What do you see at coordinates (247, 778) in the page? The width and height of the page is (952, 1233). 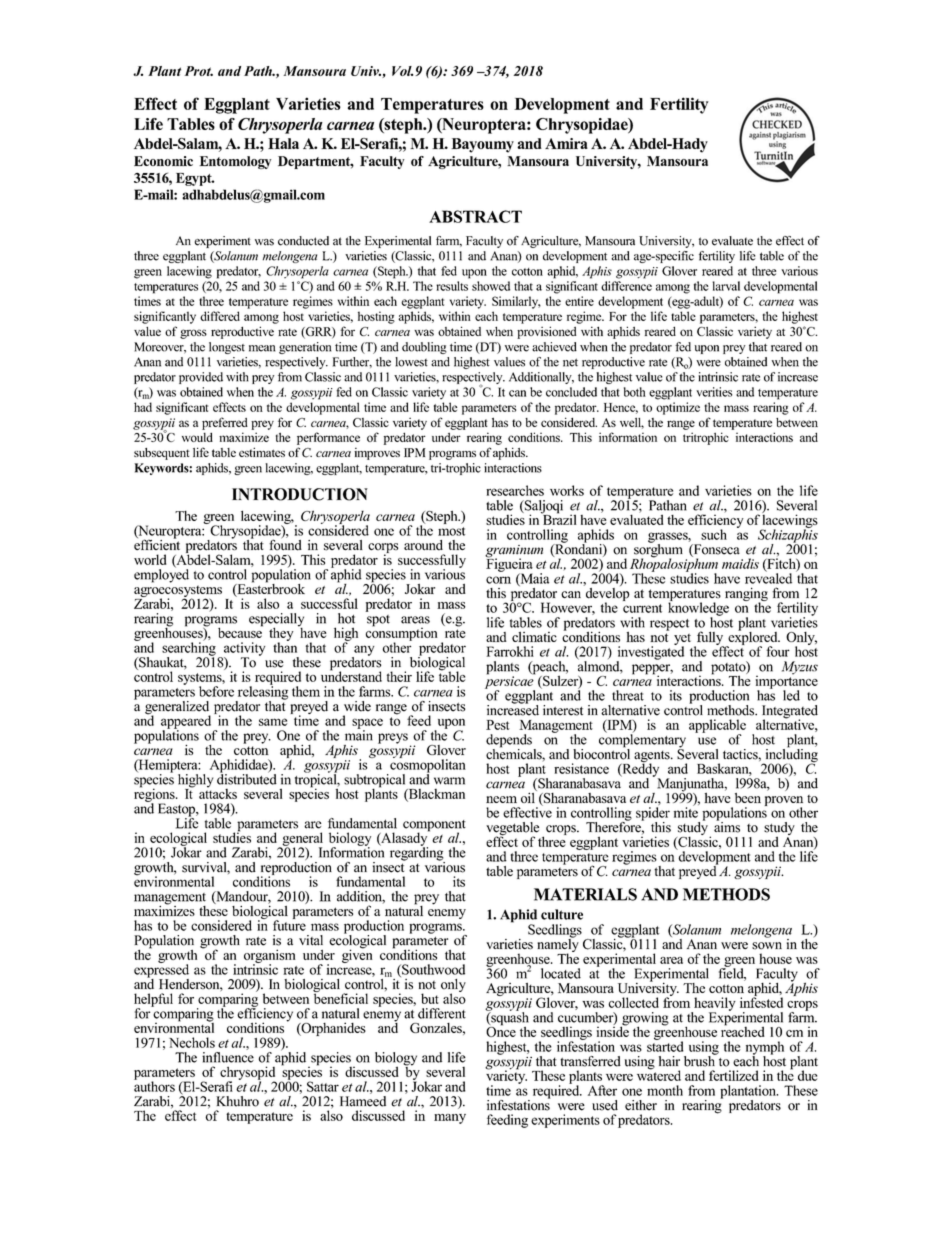 I see `distributed` at bounding box center [247, 778].
